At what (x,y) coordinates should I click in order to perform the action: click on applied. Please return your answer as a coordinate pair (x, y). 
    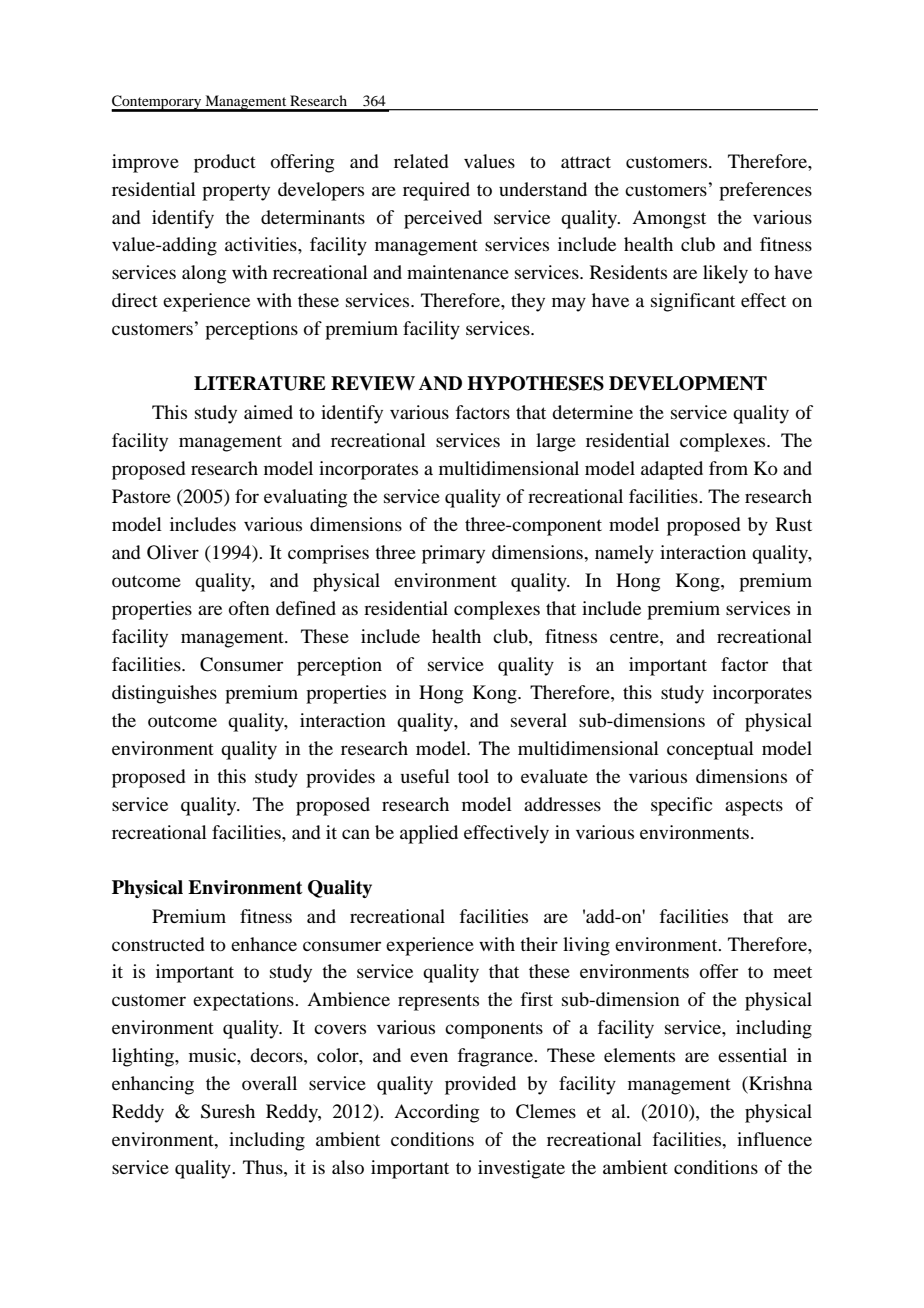
    Looking at the image, I should click on (429, 834).
